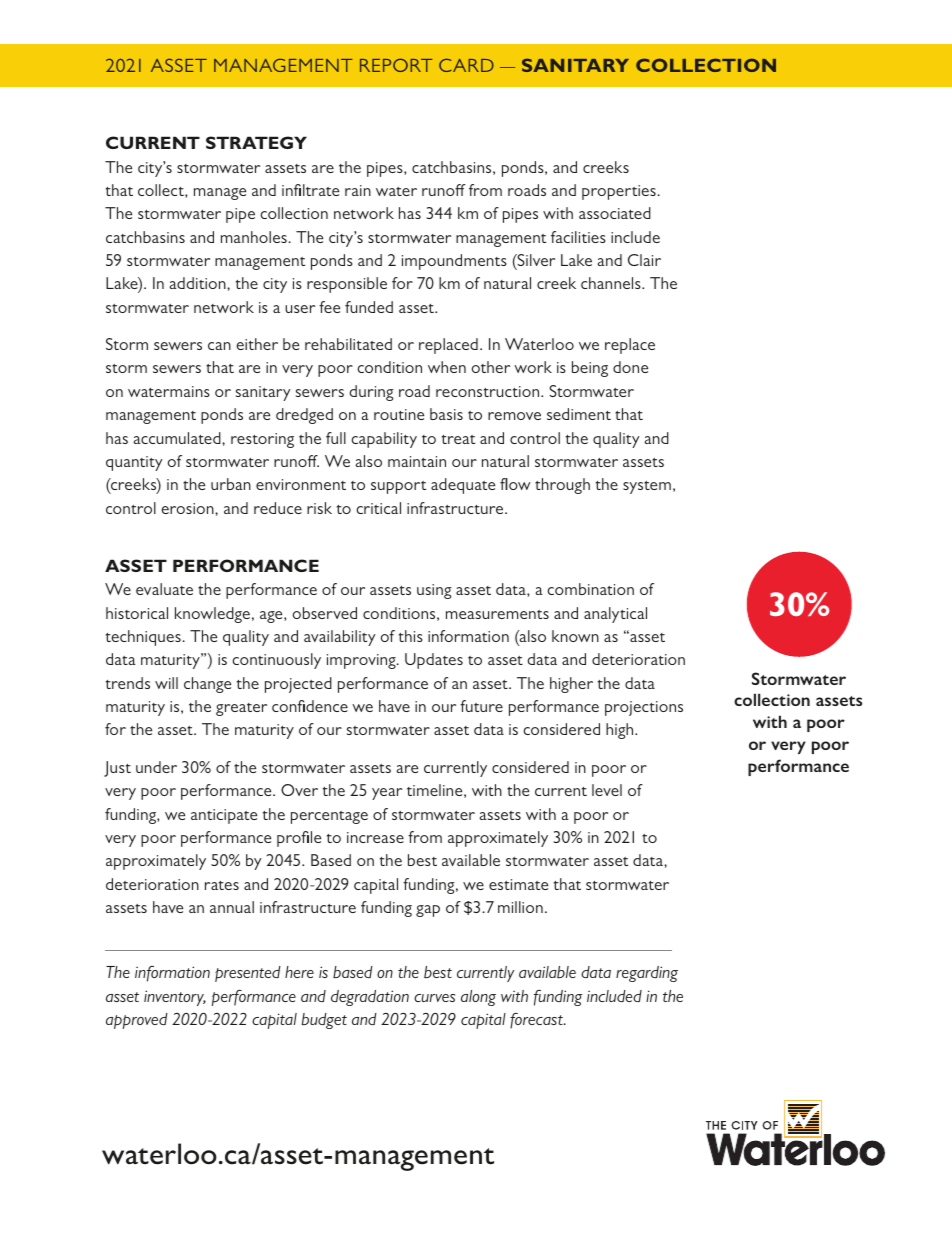 This screenshot has height=1233, width=952. I want to click on inventory, so click(175, 998).
